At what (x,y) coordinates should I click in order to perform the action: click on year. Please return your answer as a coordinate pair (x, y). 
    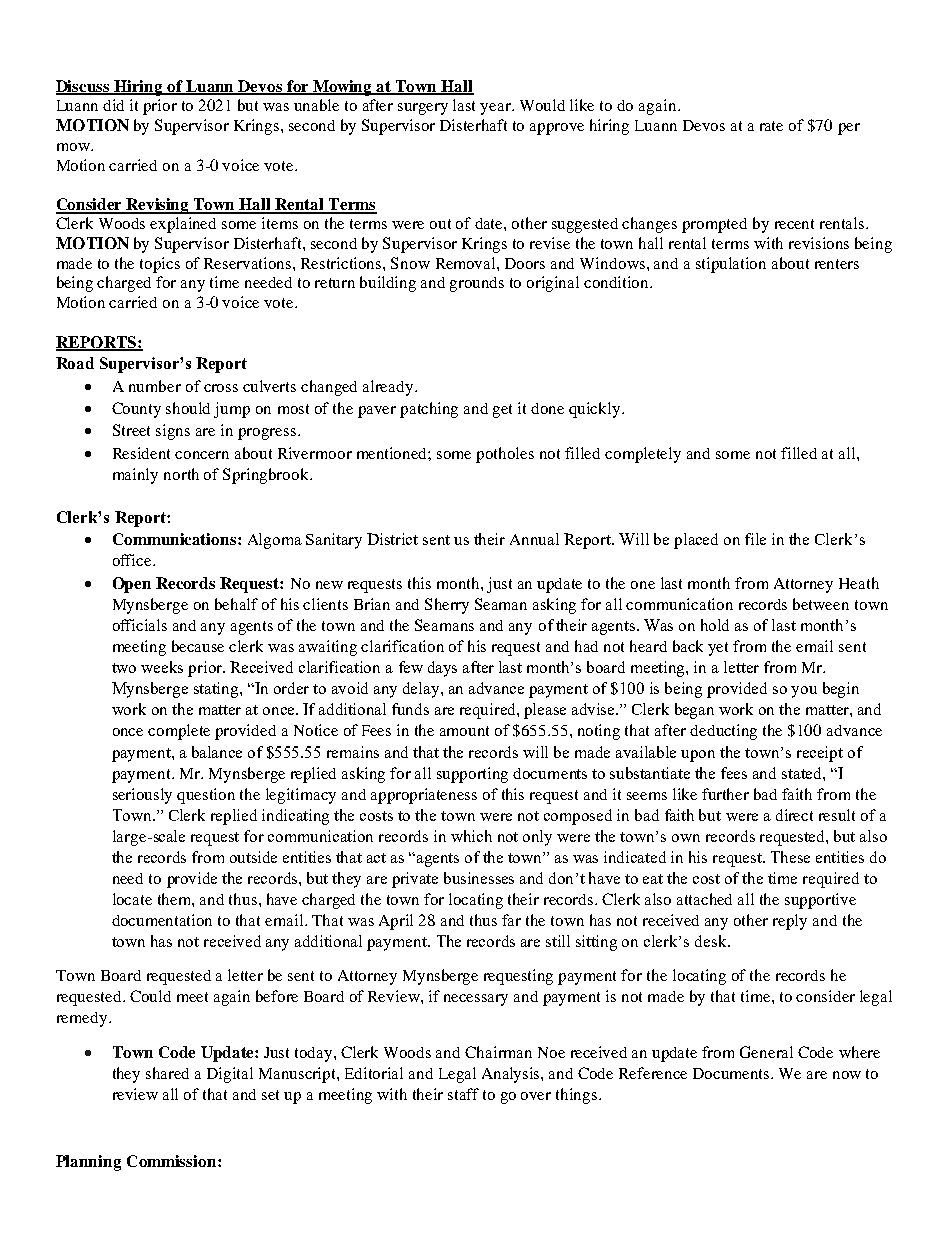
    Looking at the image, I should click on (497, 109).
